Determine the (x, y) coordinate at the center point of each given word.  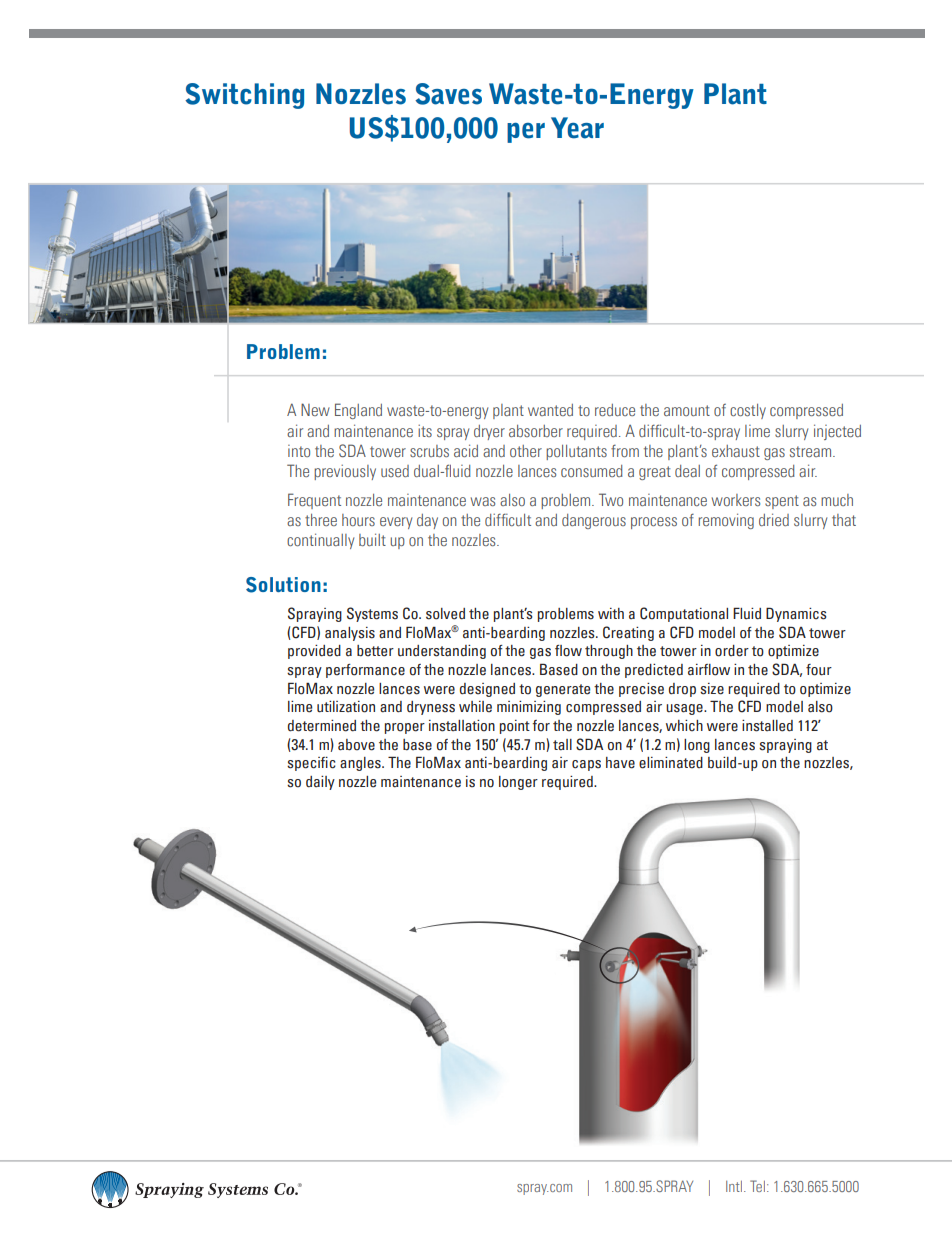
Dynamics (796, 614)
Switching (244, 96)
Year (577, 128)
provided (314, 652)
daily (320, 783)
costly (748, 411)
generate (563, 690)
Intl (734, 1186)
